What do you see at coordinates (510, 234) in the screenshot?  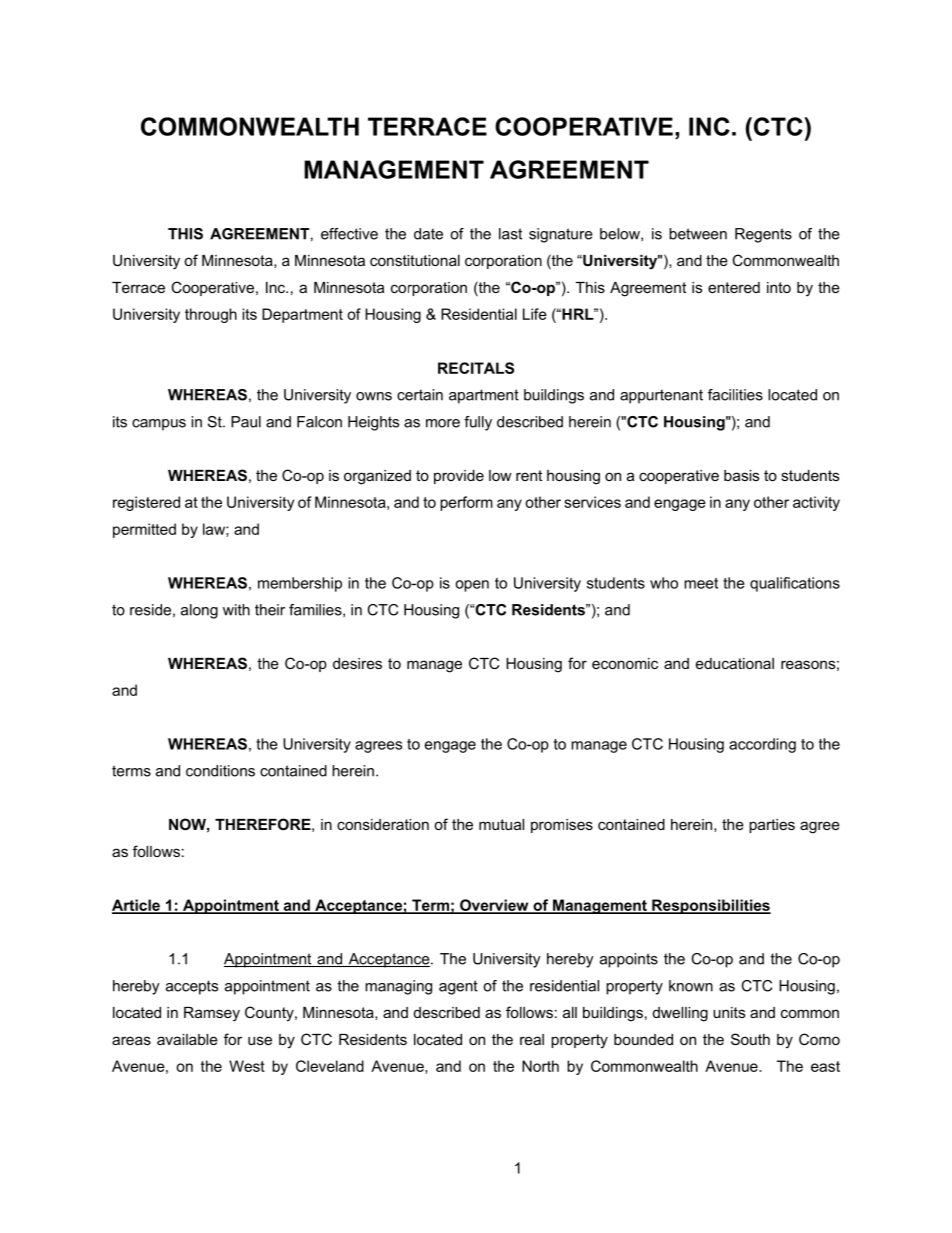 I see `last` at bounding box center [510, 234].
